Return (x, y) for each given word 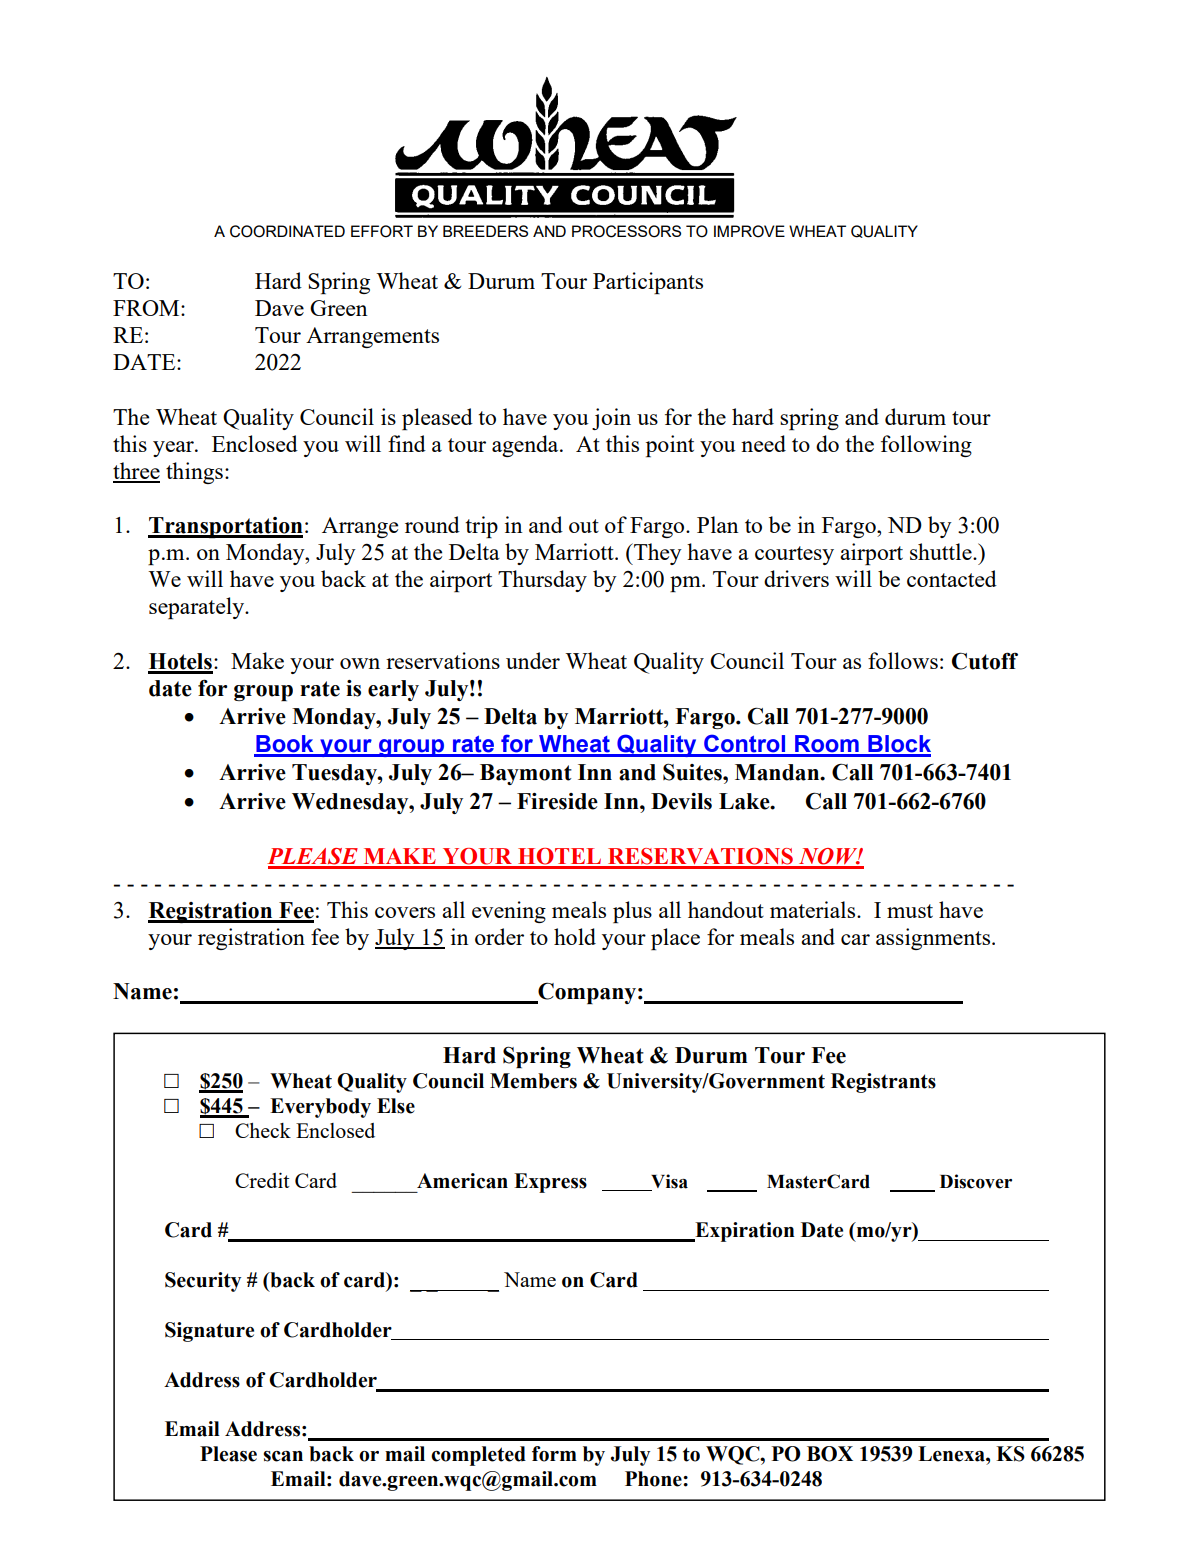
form (554, 1454)
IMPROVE (749, 231)
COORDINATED (287, 231)
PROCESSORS (626, 231)
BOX (830, 1454)
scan (283, 1456)
